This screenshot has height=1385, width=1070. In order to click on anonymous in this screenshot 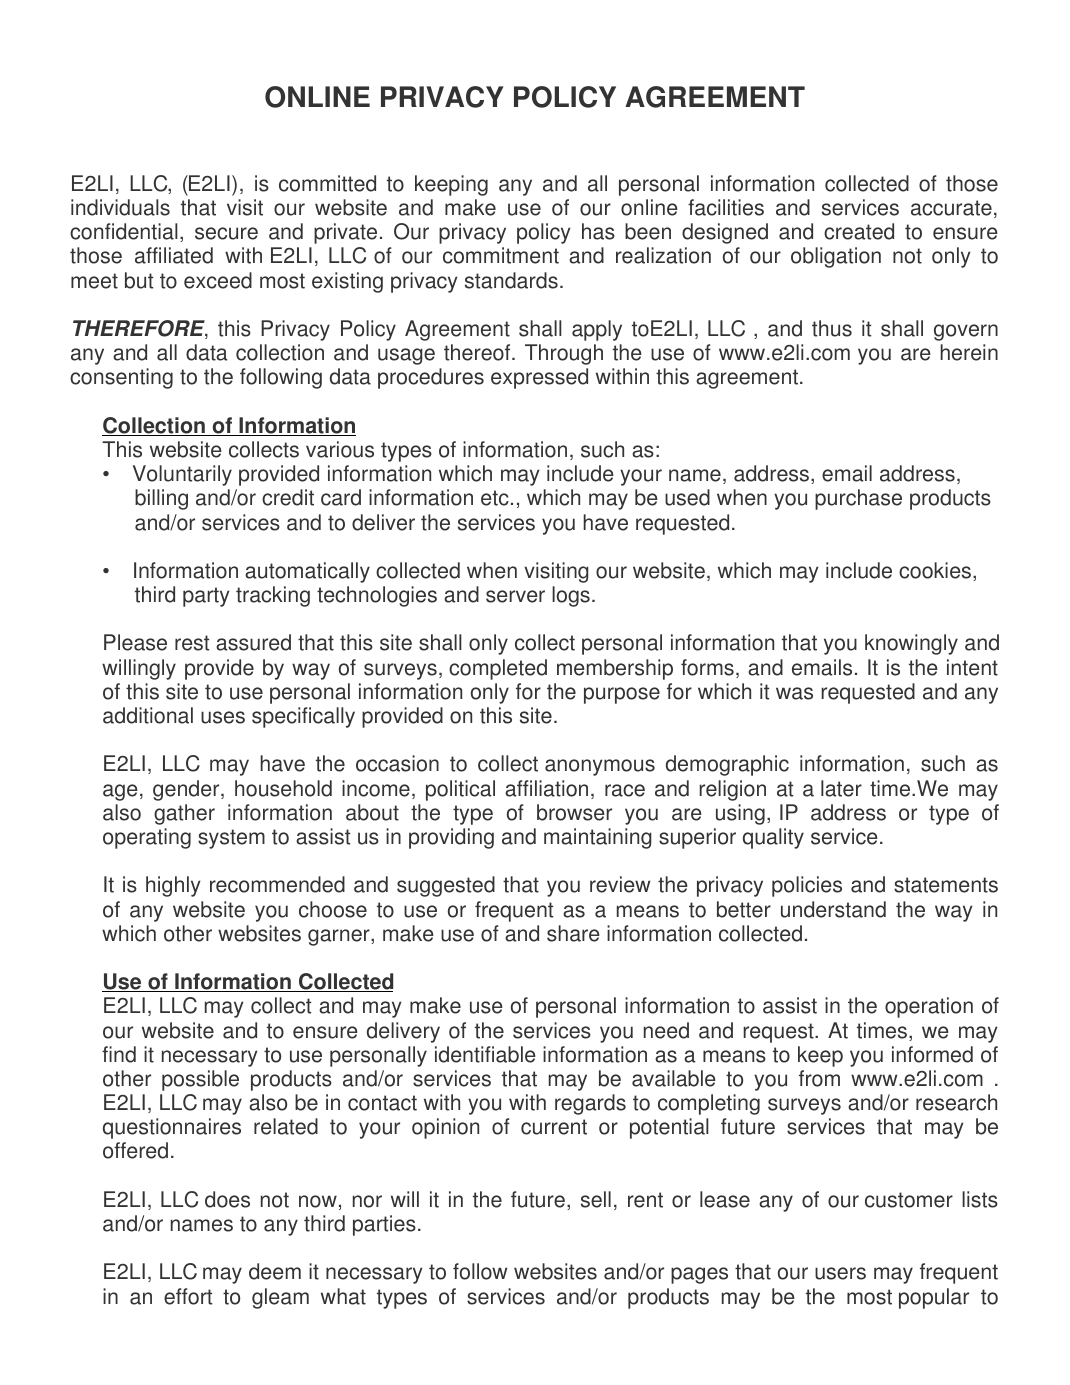, I will do `click(600, 767)`.
